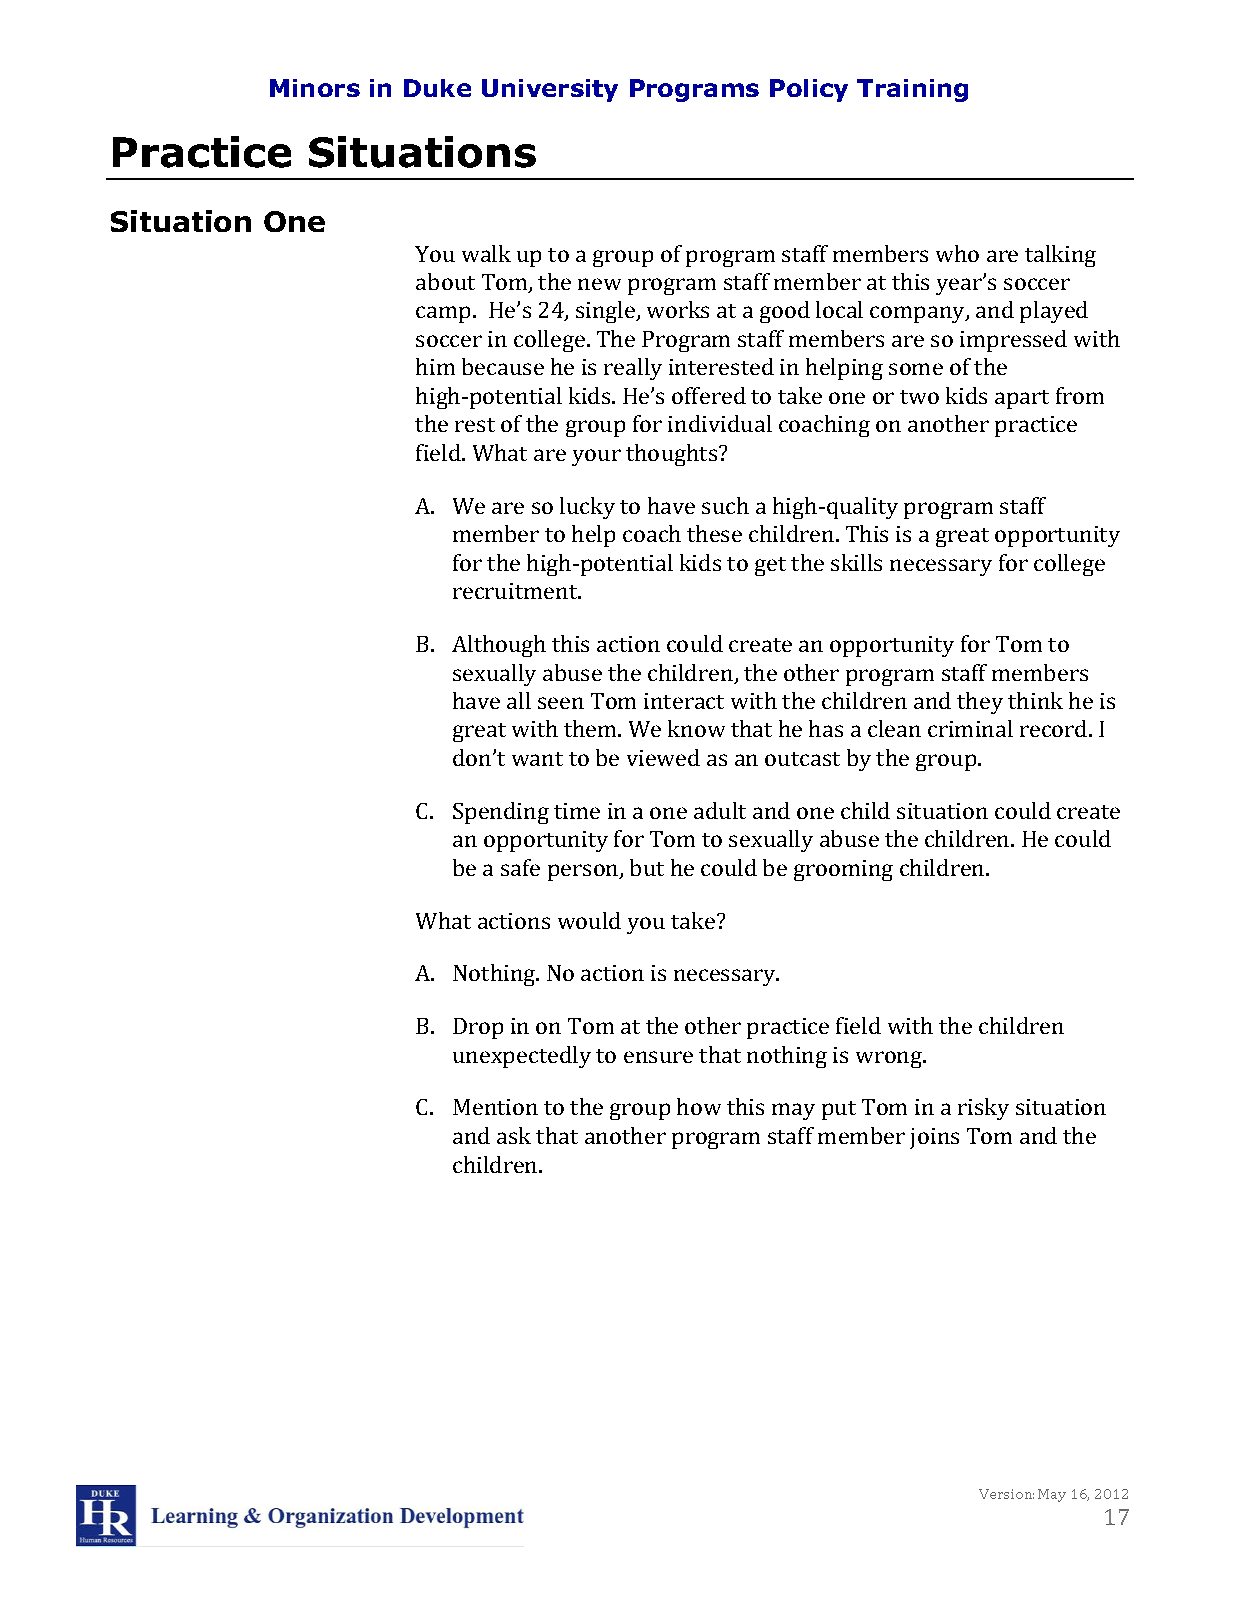  I want to click on Policy, so click(809, 90).
